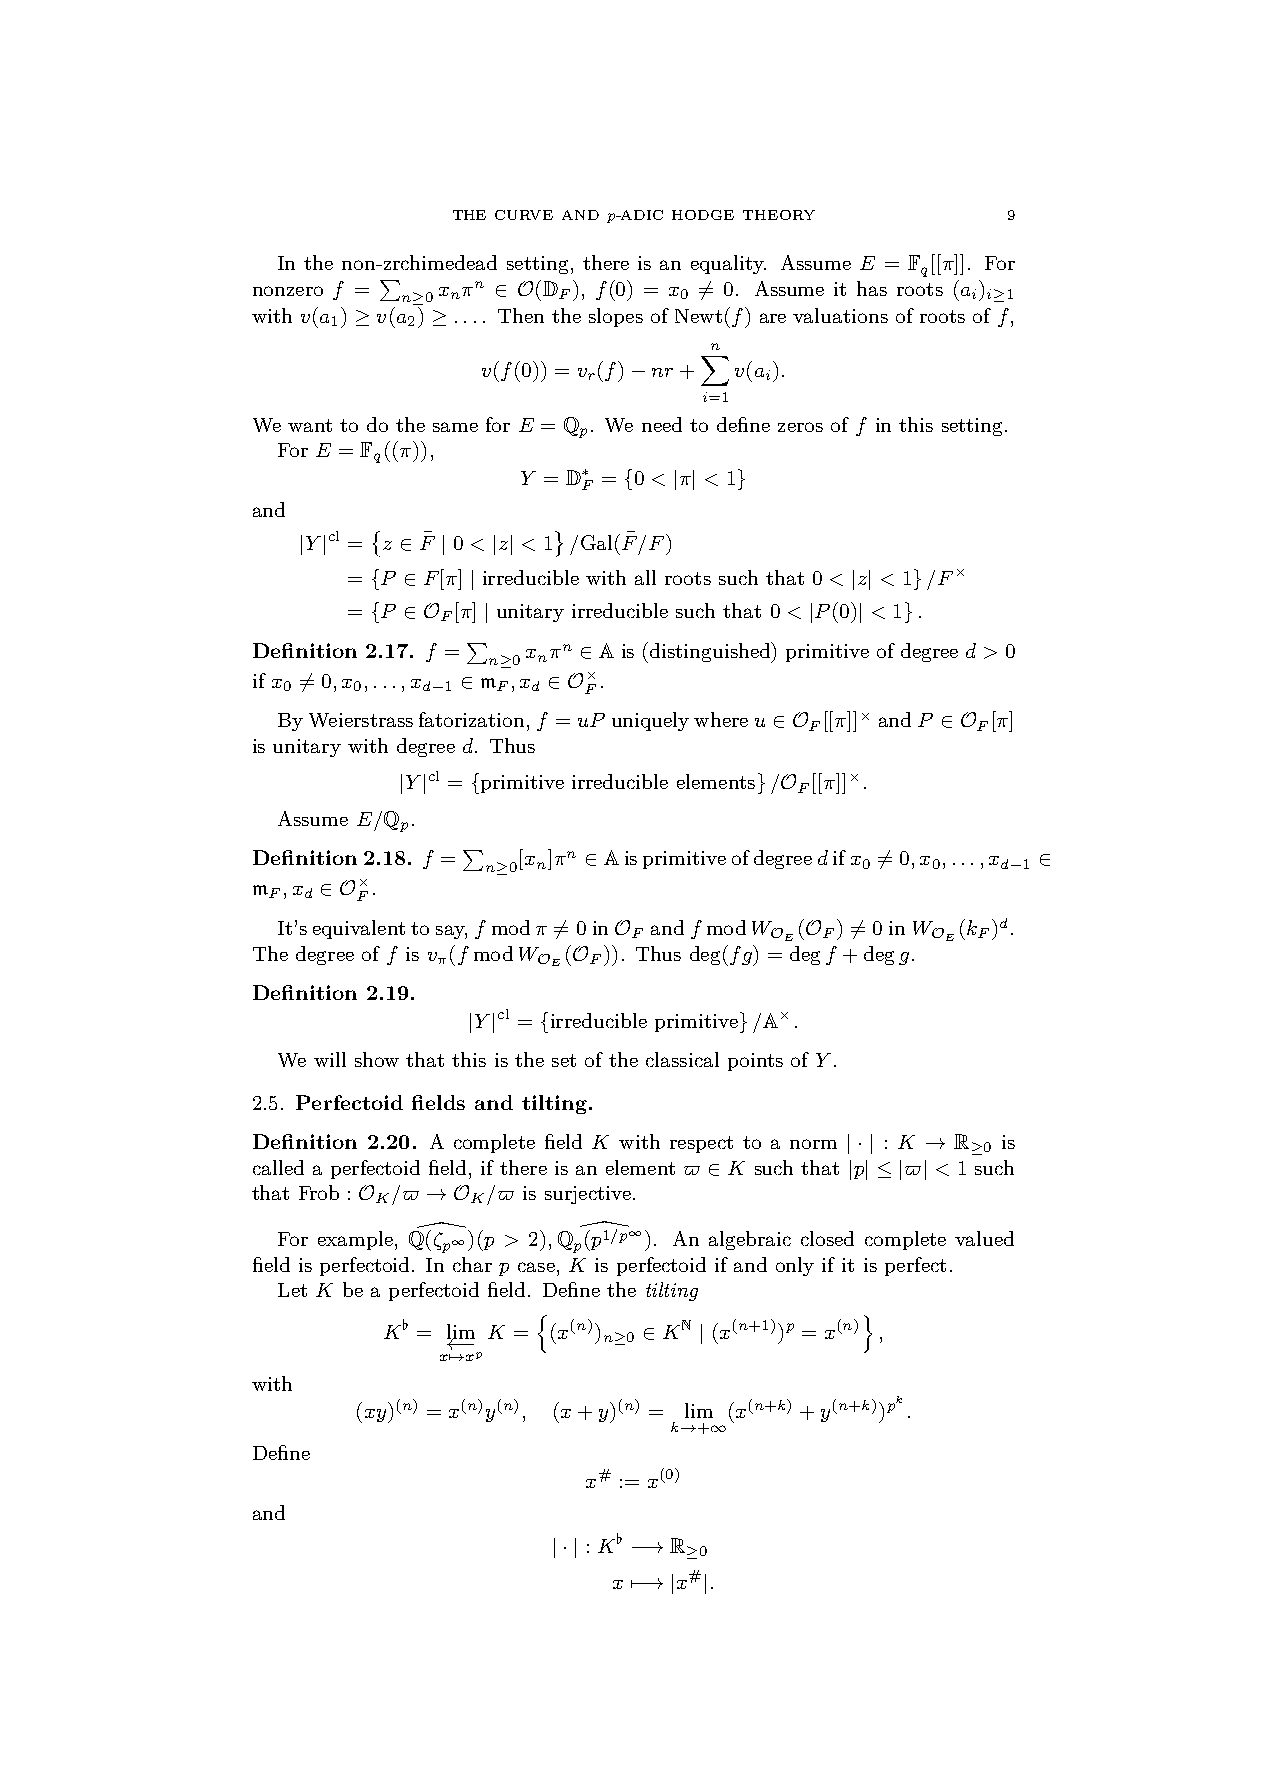 The image size is (1267, 1792). What do you see at coordinates (872, 288) in the document?
I see `has` at bounding box center [872, 288].
